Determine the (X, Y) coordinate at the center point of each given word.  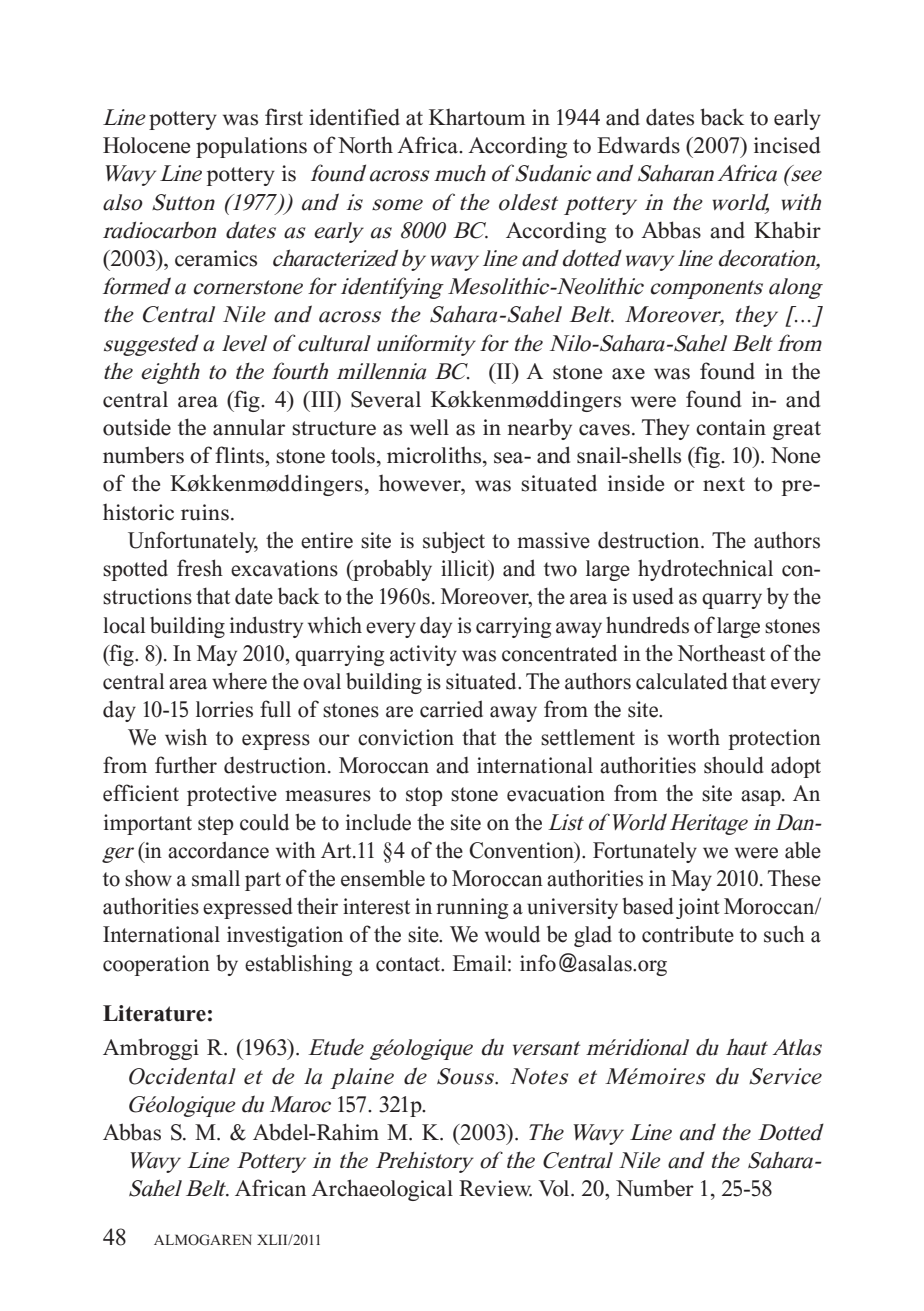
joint (698, 908)
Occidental (182, 1076)
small (216, 878)
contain (731, 427)
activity (423, 655)
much (460, 173)
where (239, 681)
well (429, 427)
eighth (170, 373)
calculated (681, 681)
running (472, 908)
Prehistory (425, 1162)
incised (787, 145)
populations (251, 147)
